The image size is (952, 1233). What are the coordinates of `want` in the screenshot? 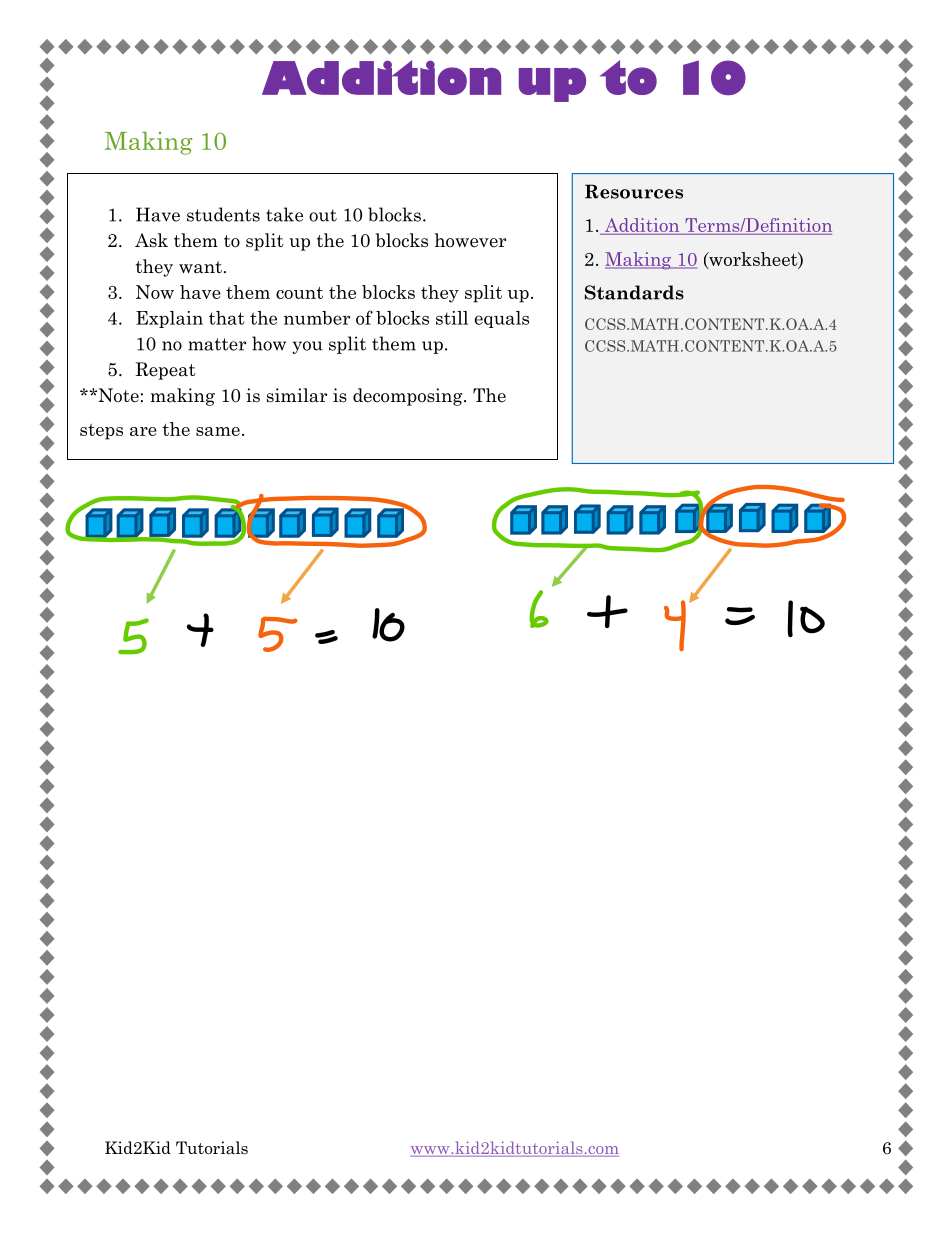 It's located at (200, 267).
